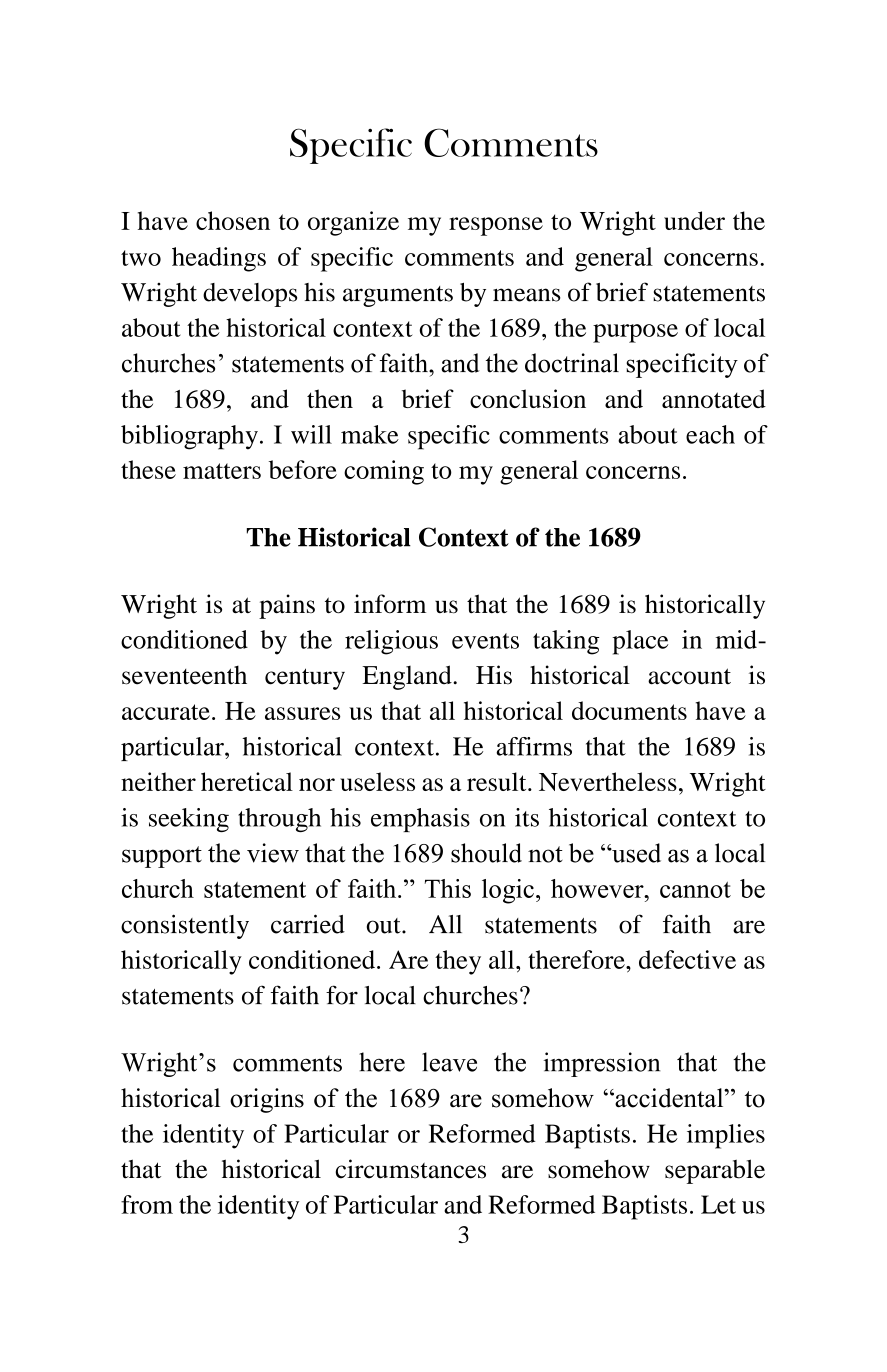 The image size is (887, 1372). Describe the element at coordinates (166, 712) in the screenshot. I see `accurate` at that location.
